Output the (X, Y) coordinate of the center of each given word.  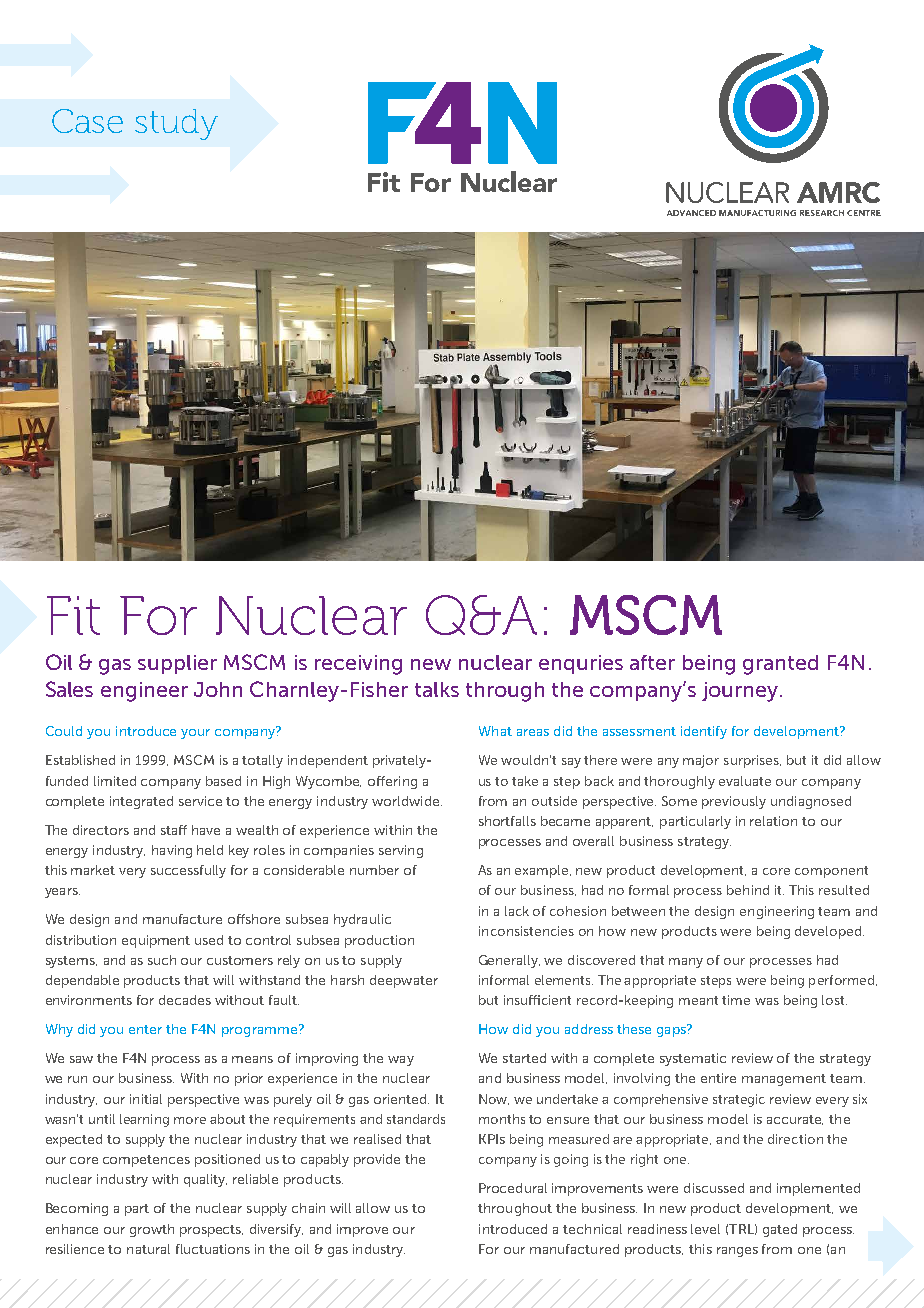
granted (780, 665)
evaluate (745, 781)
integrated (141, 802)
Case (87, 121)
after (652, 662)
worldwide (405, 801)
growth (152, 1230)
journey (741, 692)
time (736, 1000)
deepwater (404, 981)
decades (185, 1000)
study (176, 124)
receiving (358, 665)
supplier (177, 664)
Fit (73, 615)
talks (437, 689)
